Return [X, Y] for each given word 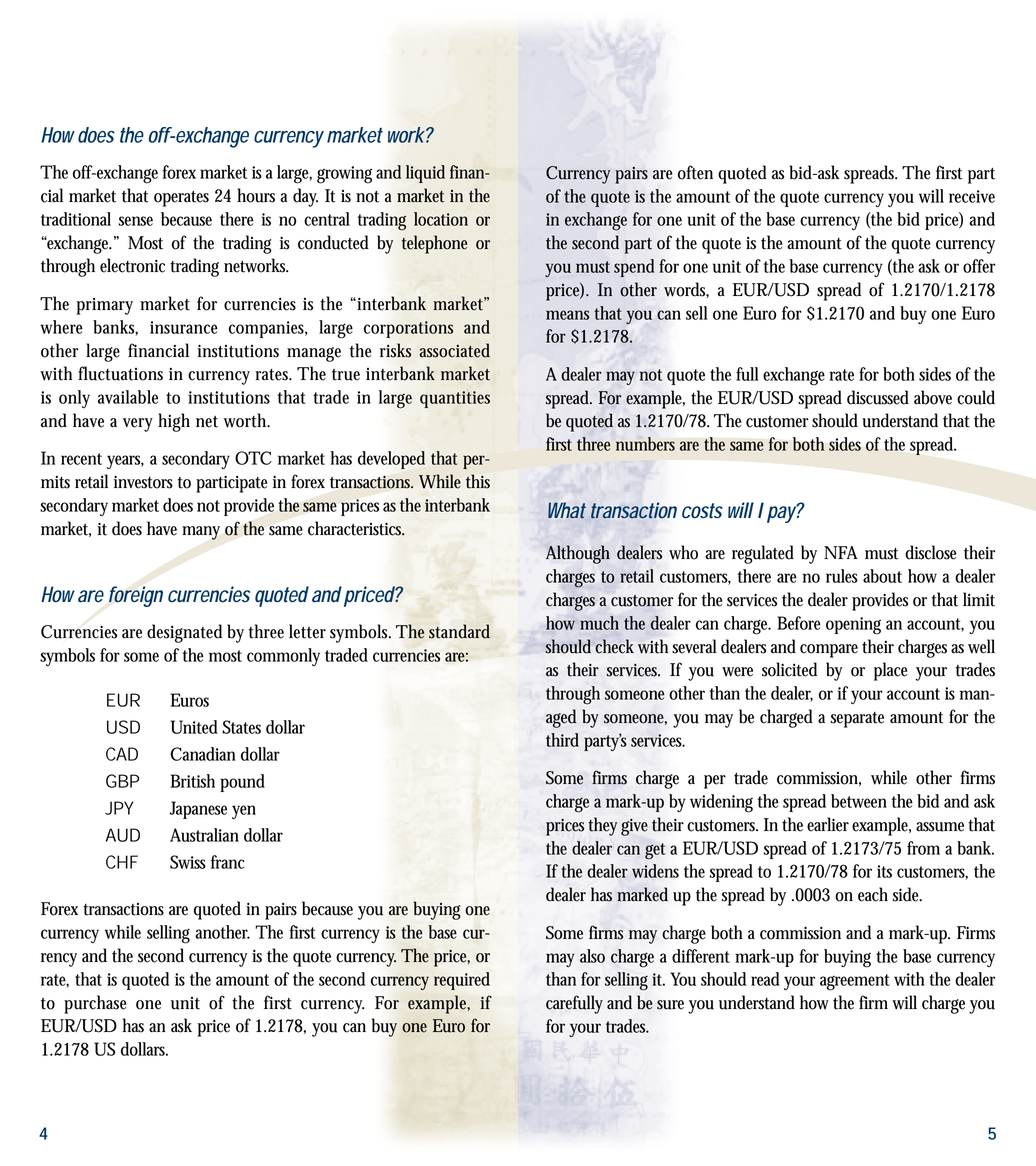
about [882, 576]
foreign [136, 596]
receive [972, 196]
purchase [95, 1004]
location [441, 219]
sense [136, 221]
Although [578, 554]
